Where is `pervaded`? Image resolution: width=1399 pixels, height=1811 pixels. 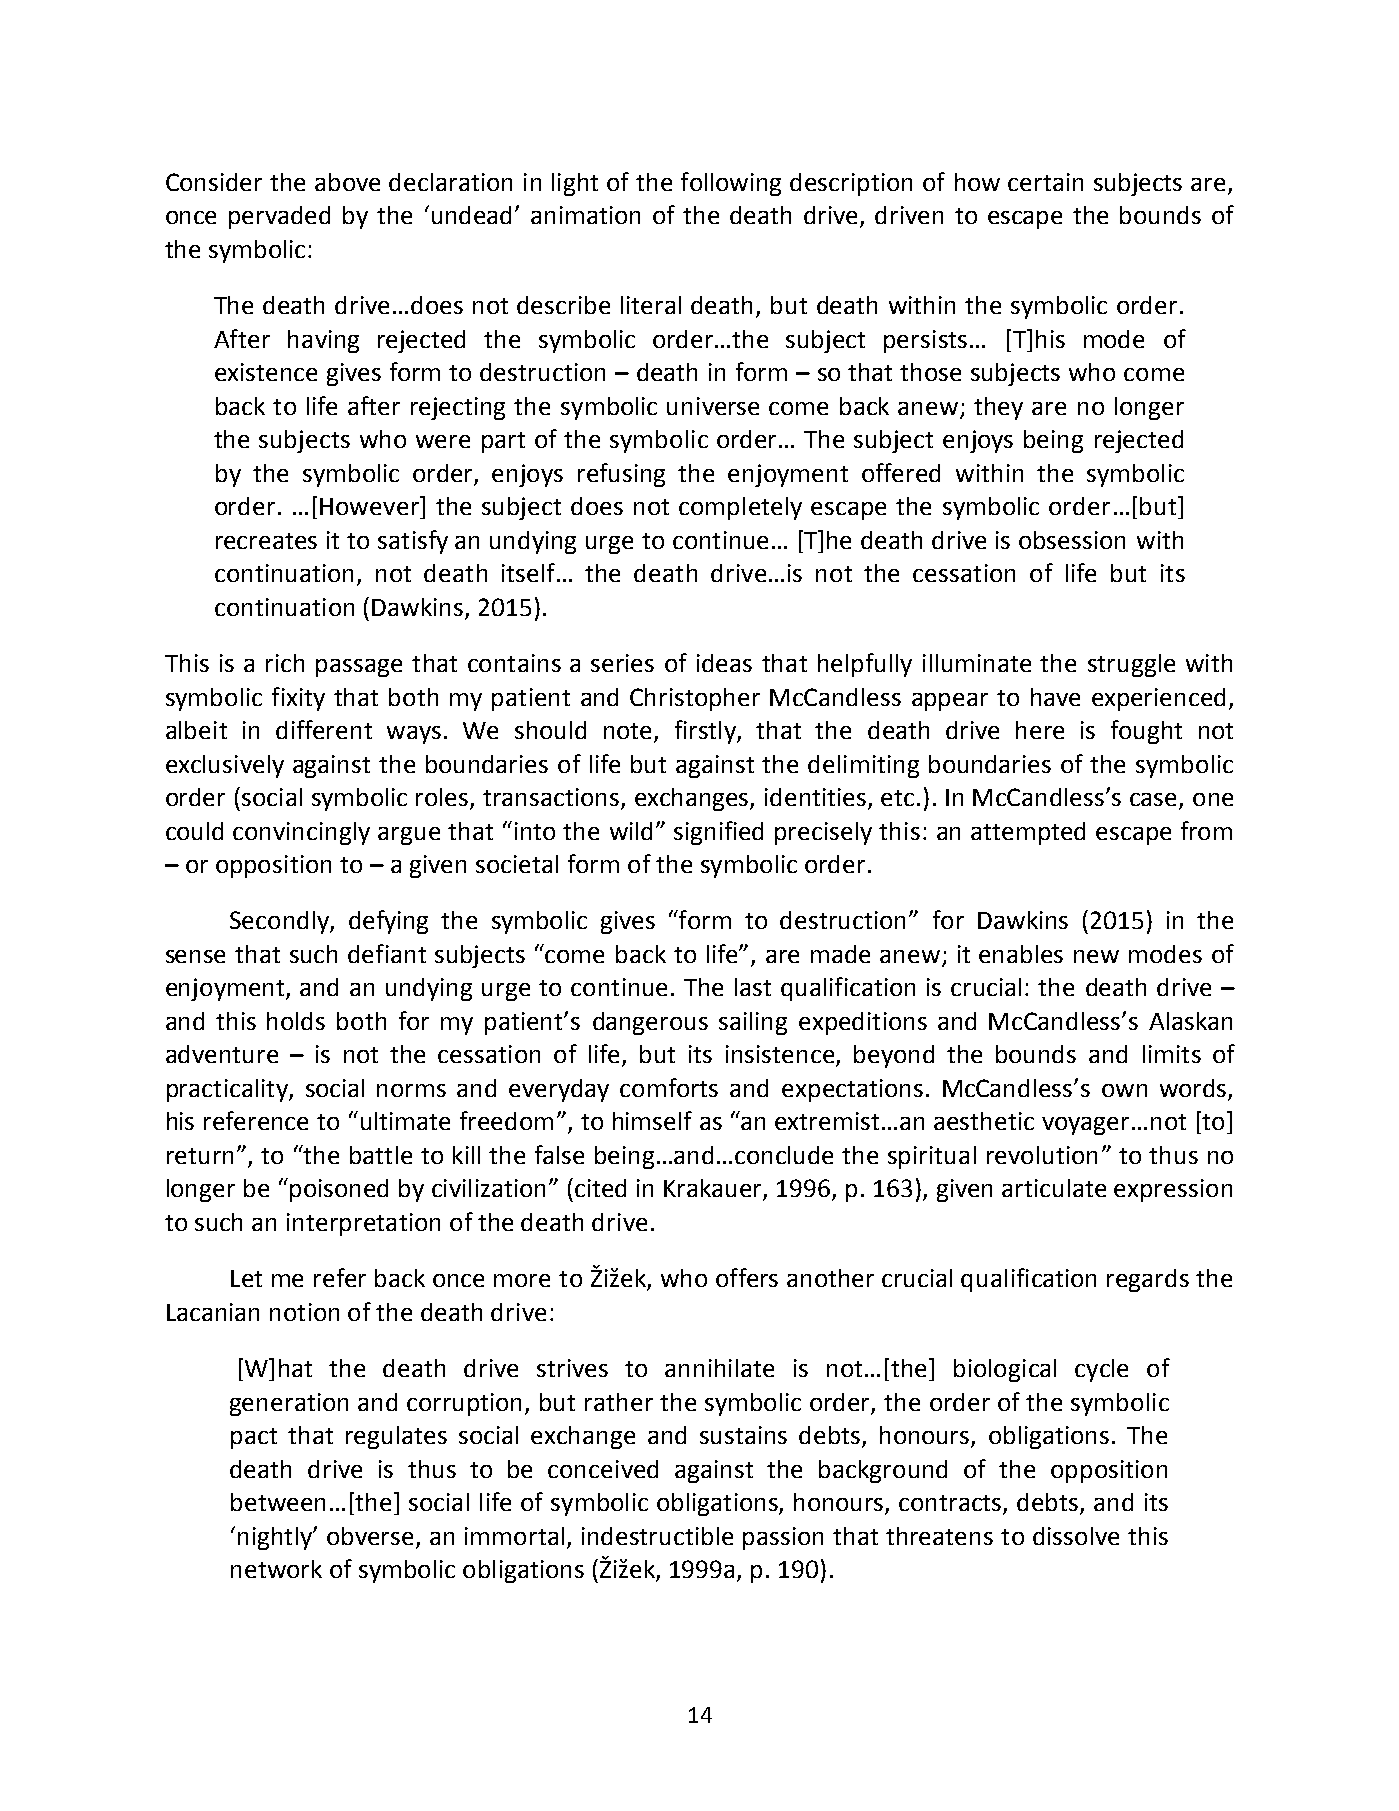
pervaded is located at coordinates (279, 217).
